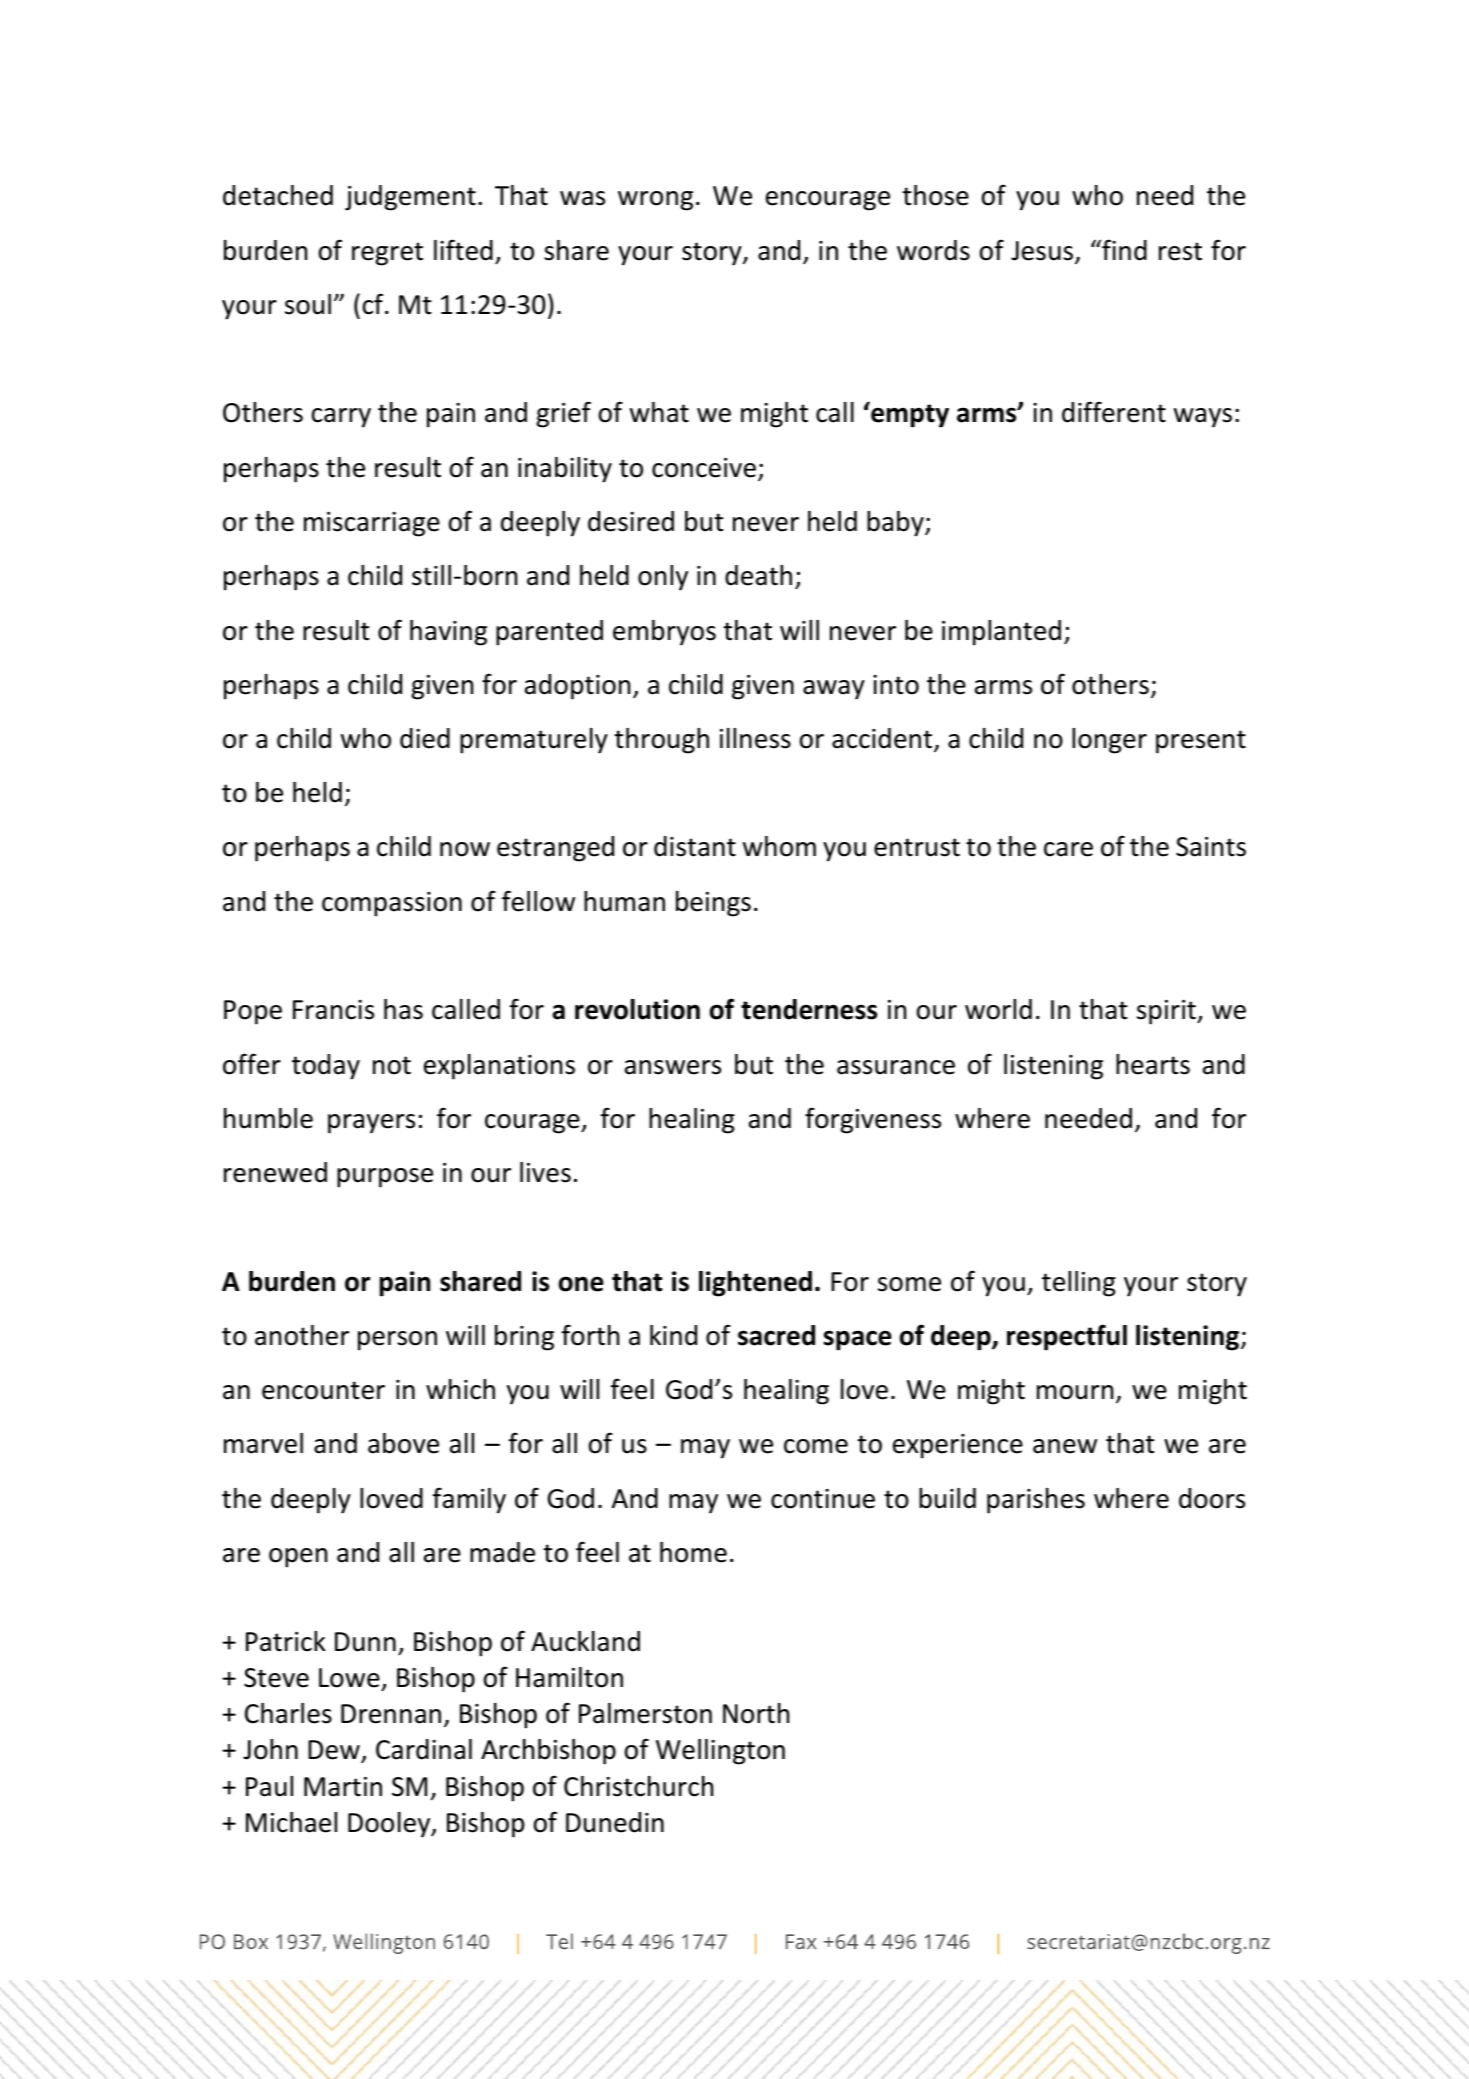 The width and height of the screenshot is (1469, 2079). Describe the element at coordinates (720, 1752) in the screenshot. I see `Wellington` at that location.
